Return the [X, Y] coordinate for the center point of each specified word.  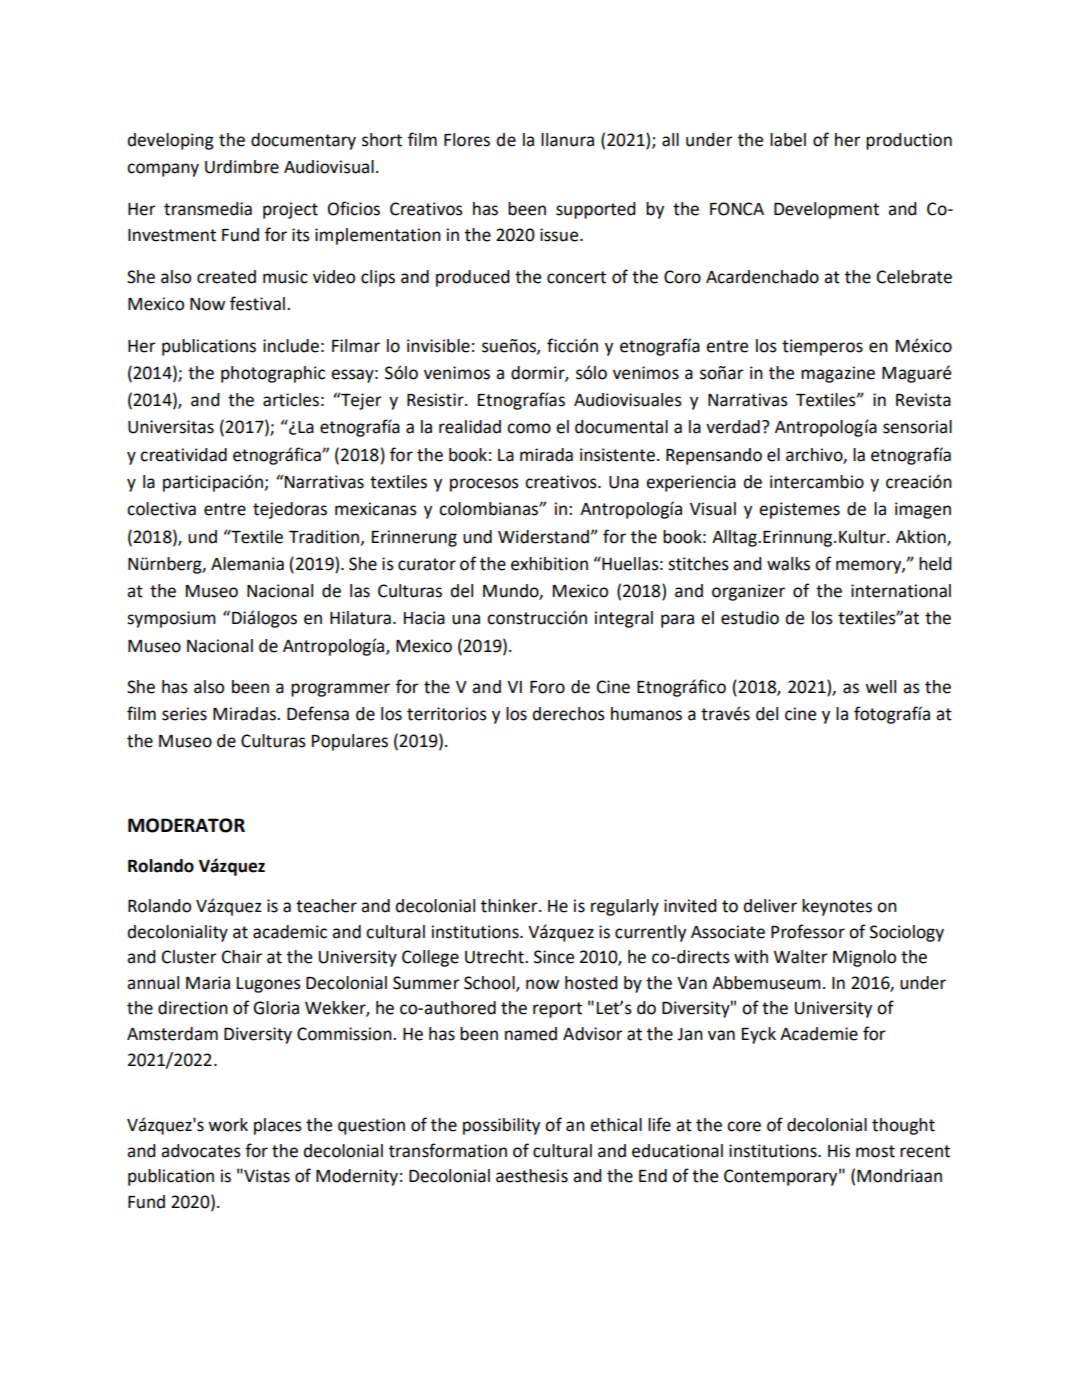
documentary [303, 141]
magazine [838, 374]
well [880, 687]
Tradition [324, 537]
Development [826, 210]
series [184, 714]
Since [554, 957]
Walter [801, 957]
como [529, 428]
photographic [273, 374]
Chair [242, 957]
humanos [646, 714]
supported [596, 210]
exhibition [549, 564]
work [228, 1125]
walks [788, 564]
